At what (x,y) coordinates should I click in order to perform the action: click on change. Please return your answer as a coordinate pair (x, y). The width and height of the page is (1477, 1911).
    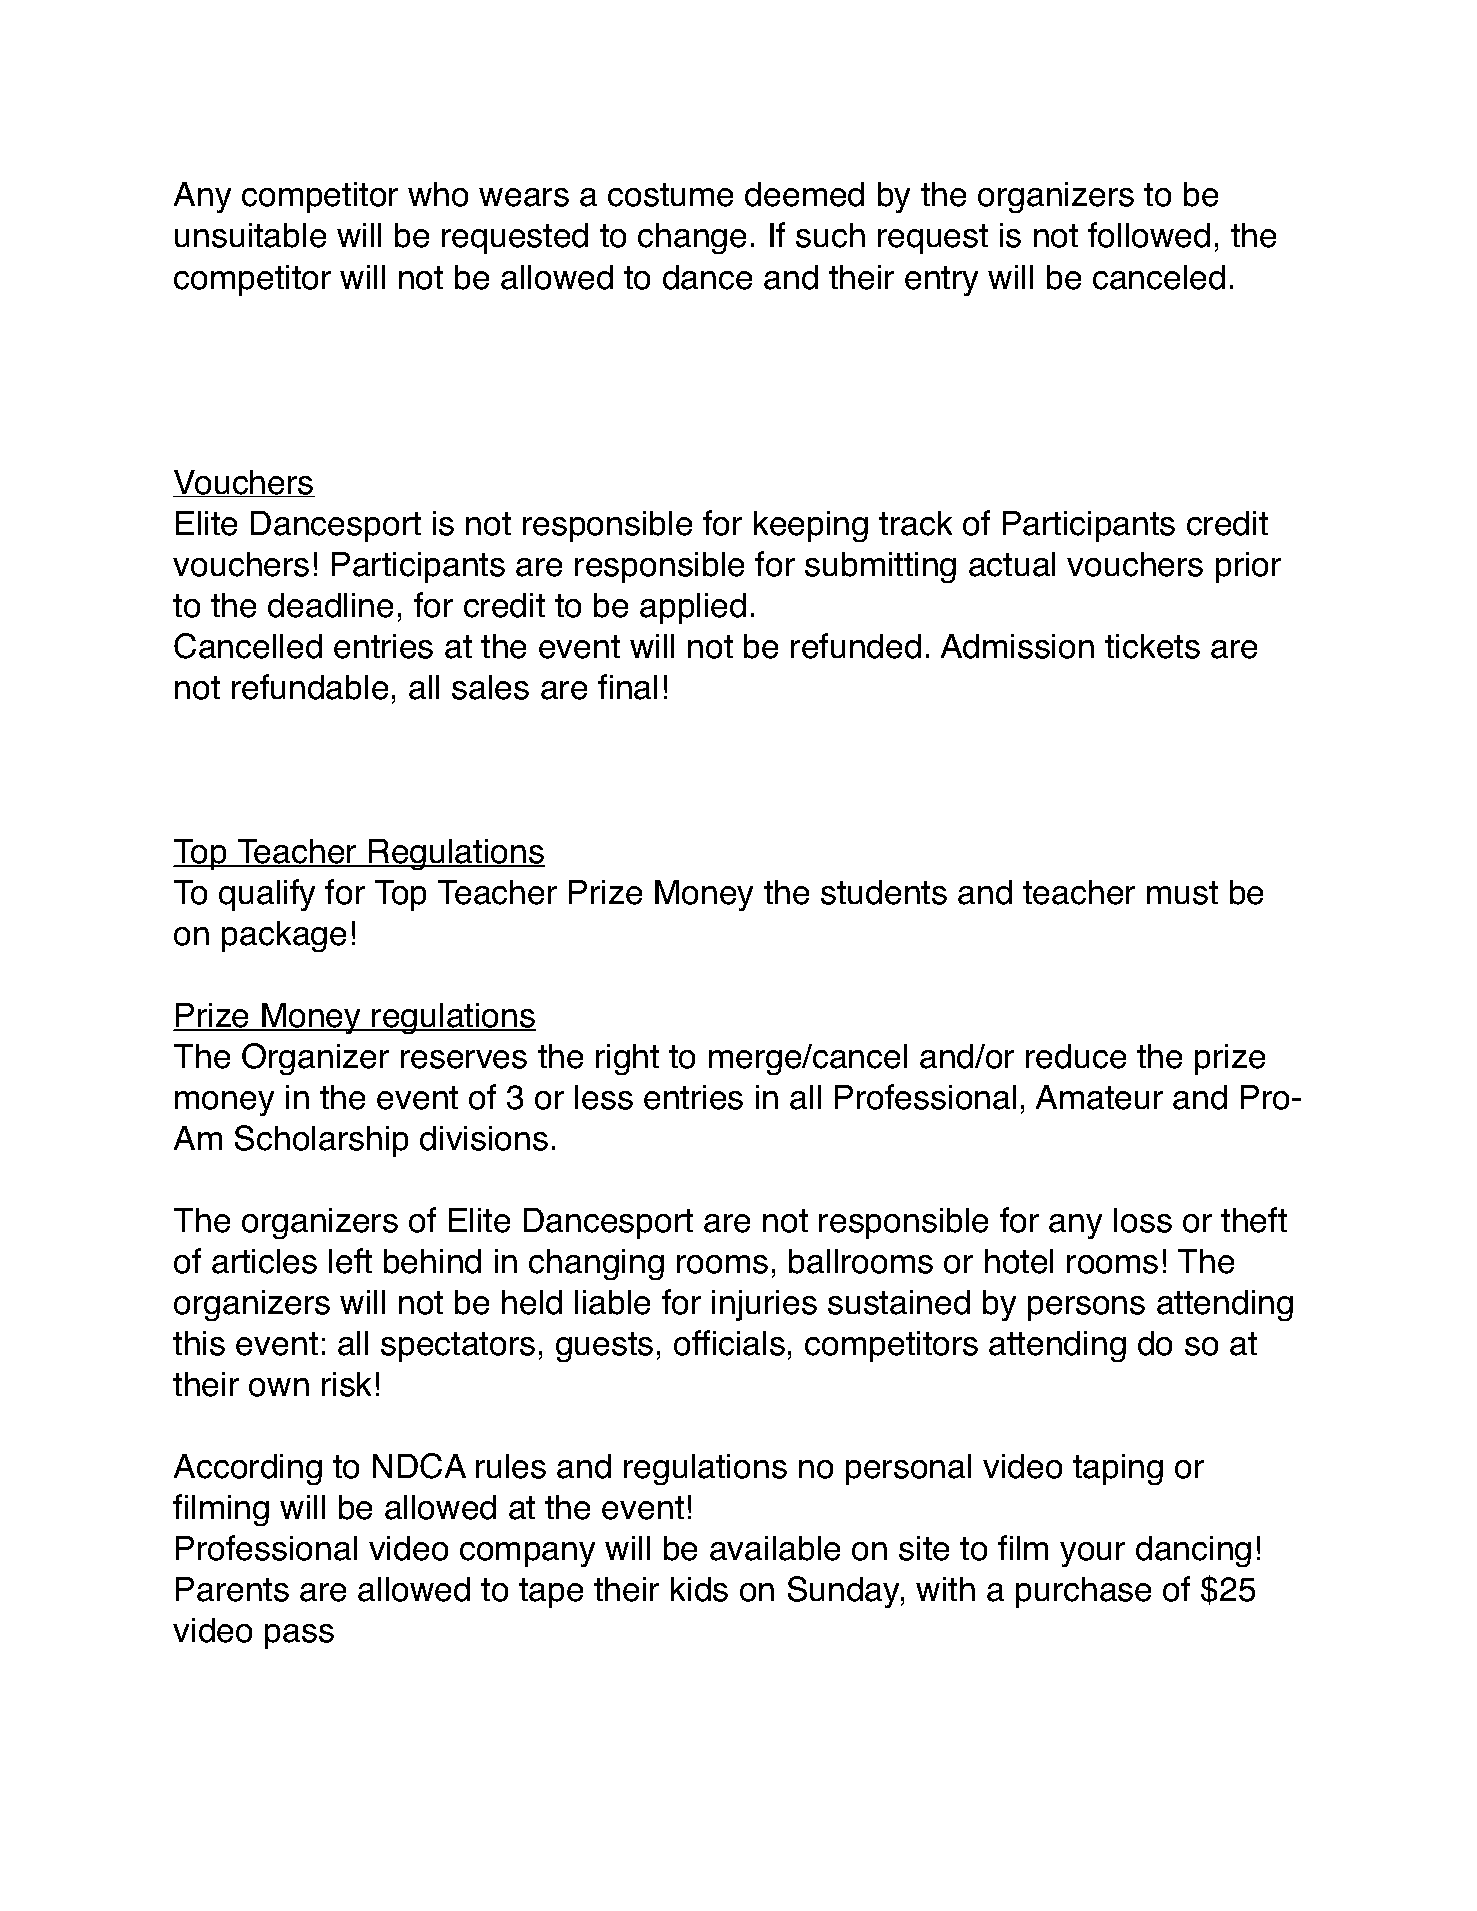
    Looking at the image, I should click on (692, 238).
